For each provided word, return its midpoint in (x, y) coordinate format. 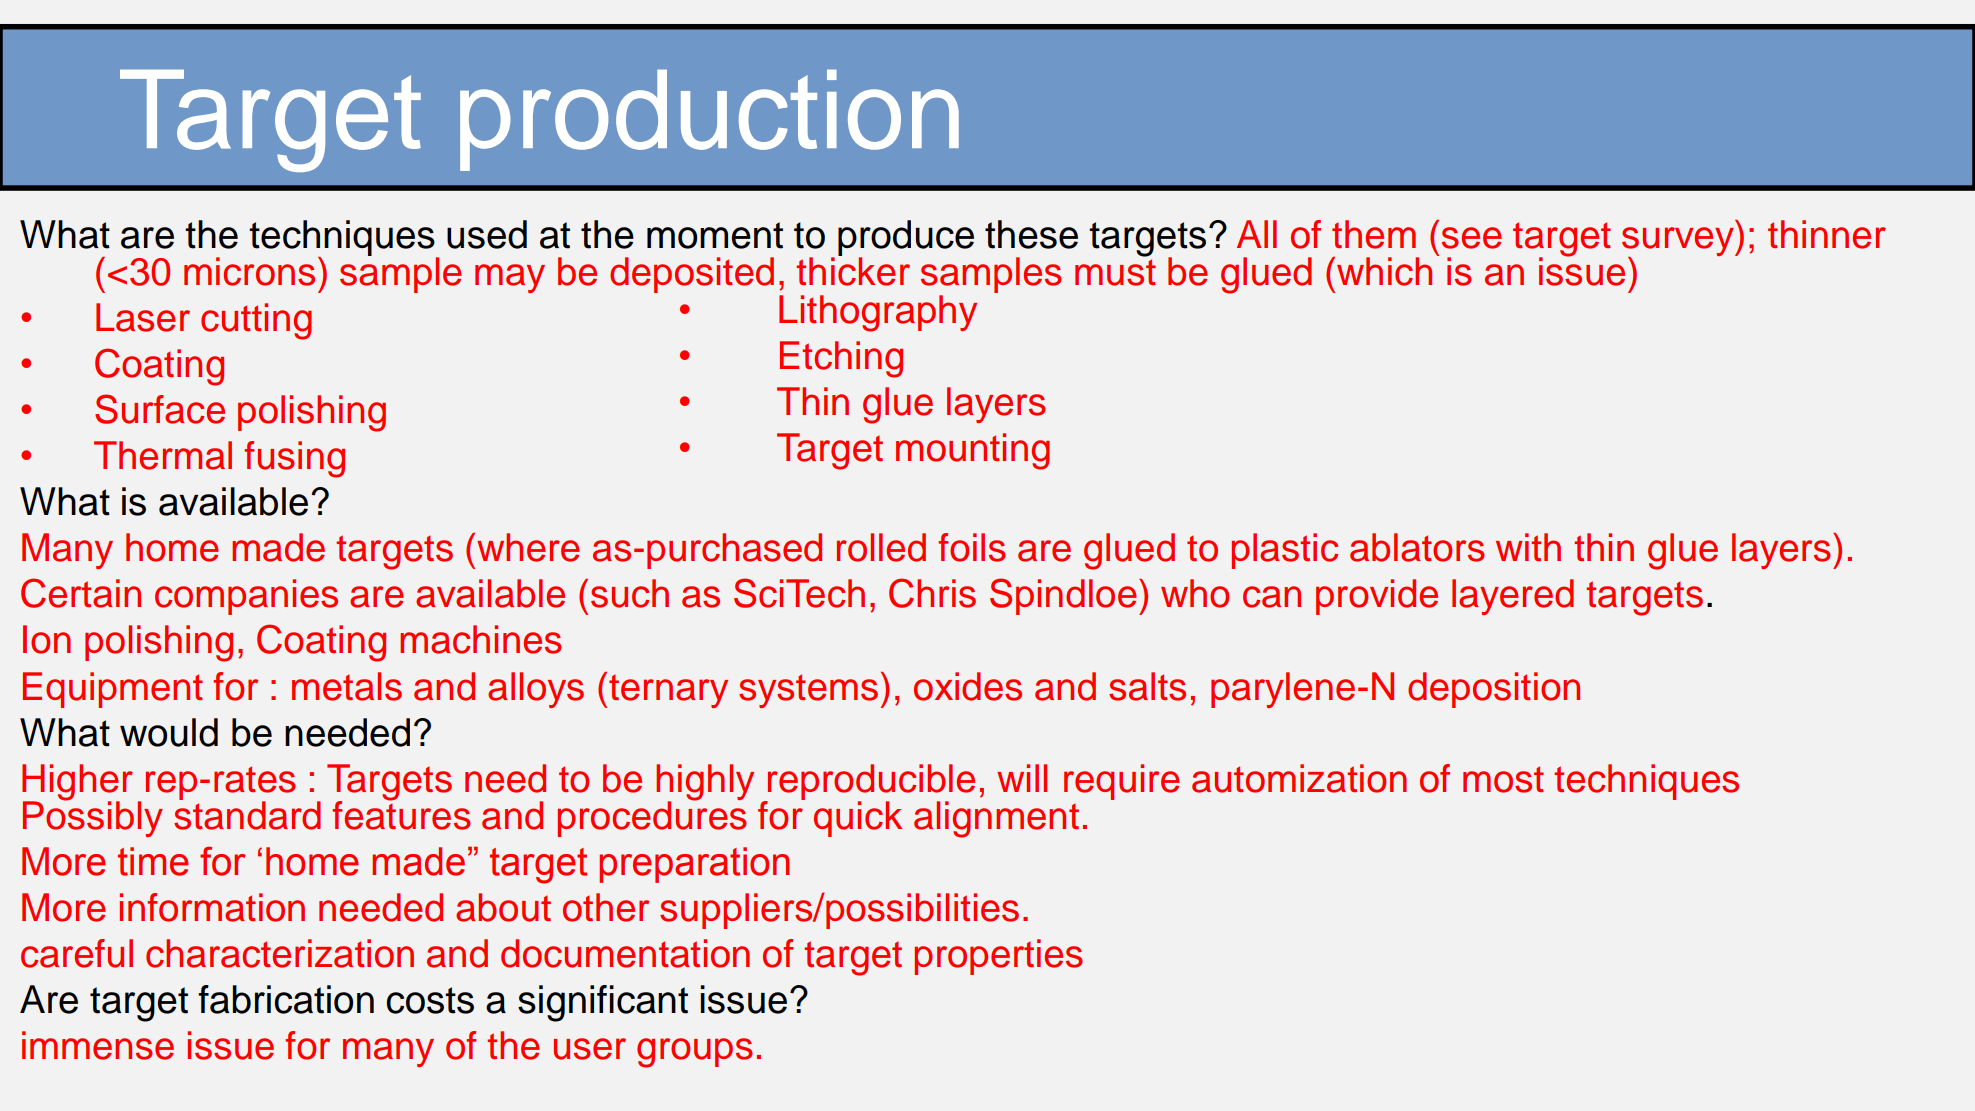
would (169, 732)
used (487, 234)
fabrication (286, 999)
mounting (973, 451)
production (709, 120)
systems (808, 691)
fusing (294, 459)
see (1472, 238)
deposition (1494, 690)
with (1528, 547)
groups (695, 1053)
